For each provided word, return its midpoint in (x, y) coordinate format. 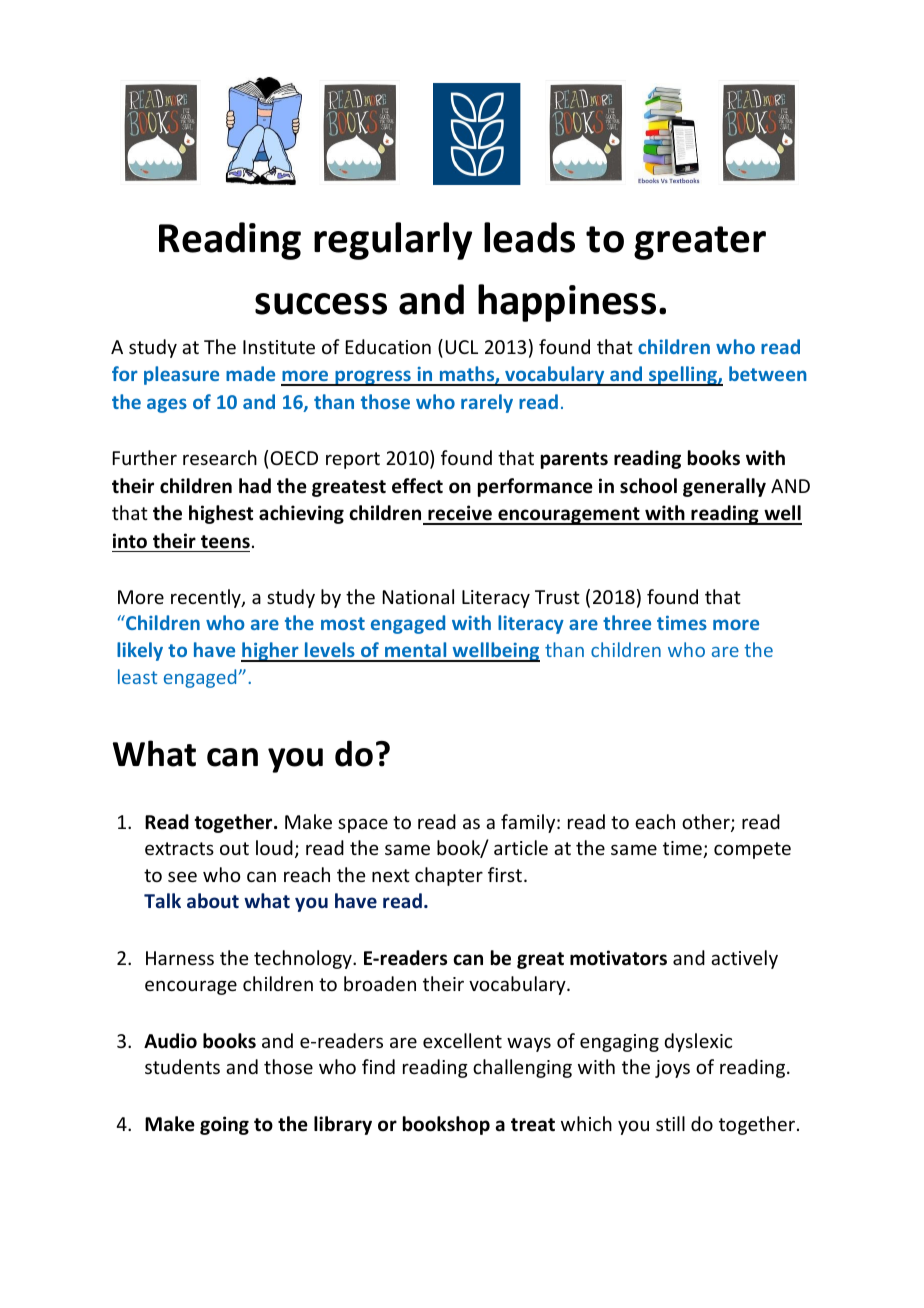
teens (225, 542)
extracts (179, 848)
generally (724, 487)
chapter (449, 876)
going (224, 1125)
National (418, 596)
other (707, 823)
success (321, 304)
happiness (567, 303)
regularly (393, 241)
